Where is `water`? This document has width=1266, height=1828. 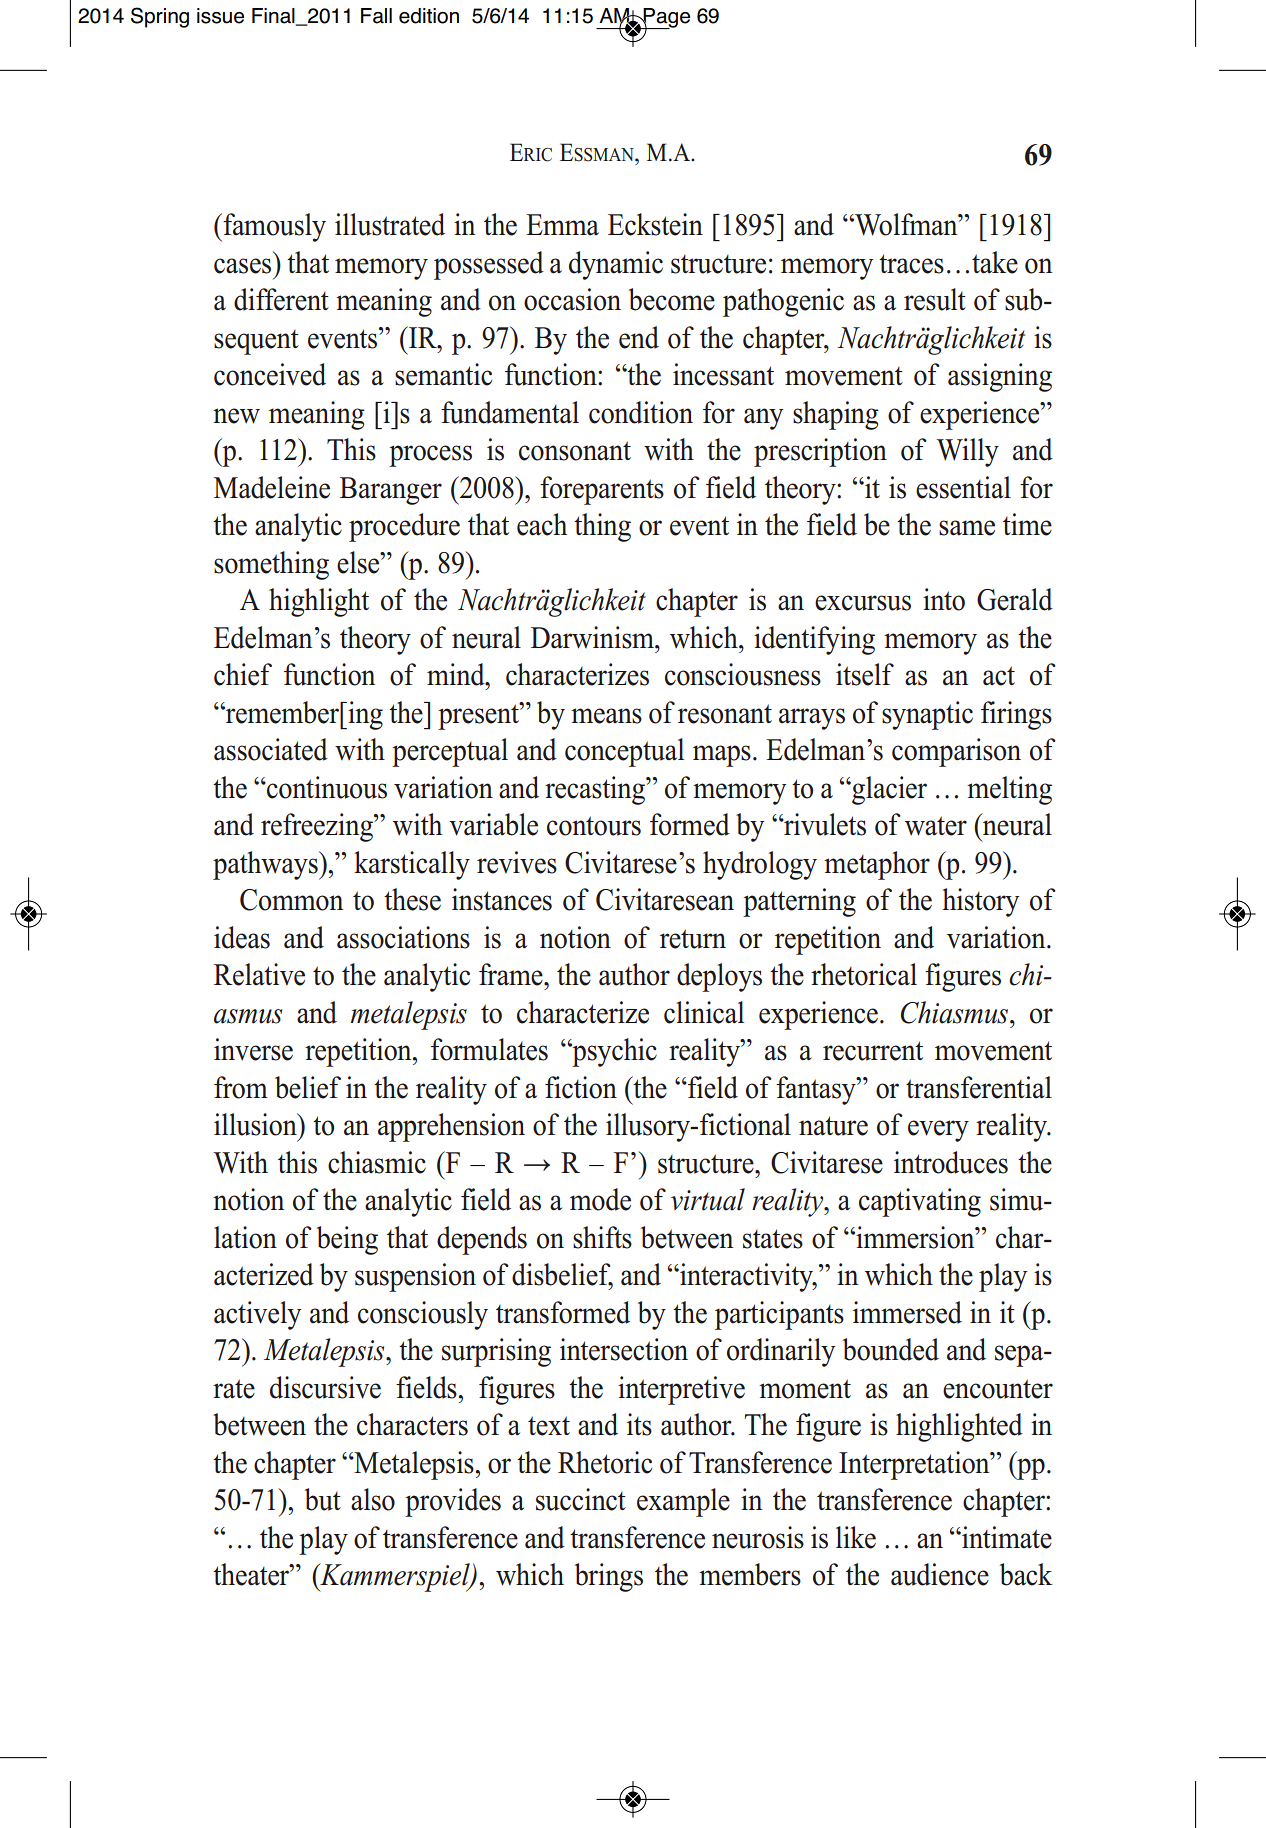
water is located at coordinates (936, 826).
